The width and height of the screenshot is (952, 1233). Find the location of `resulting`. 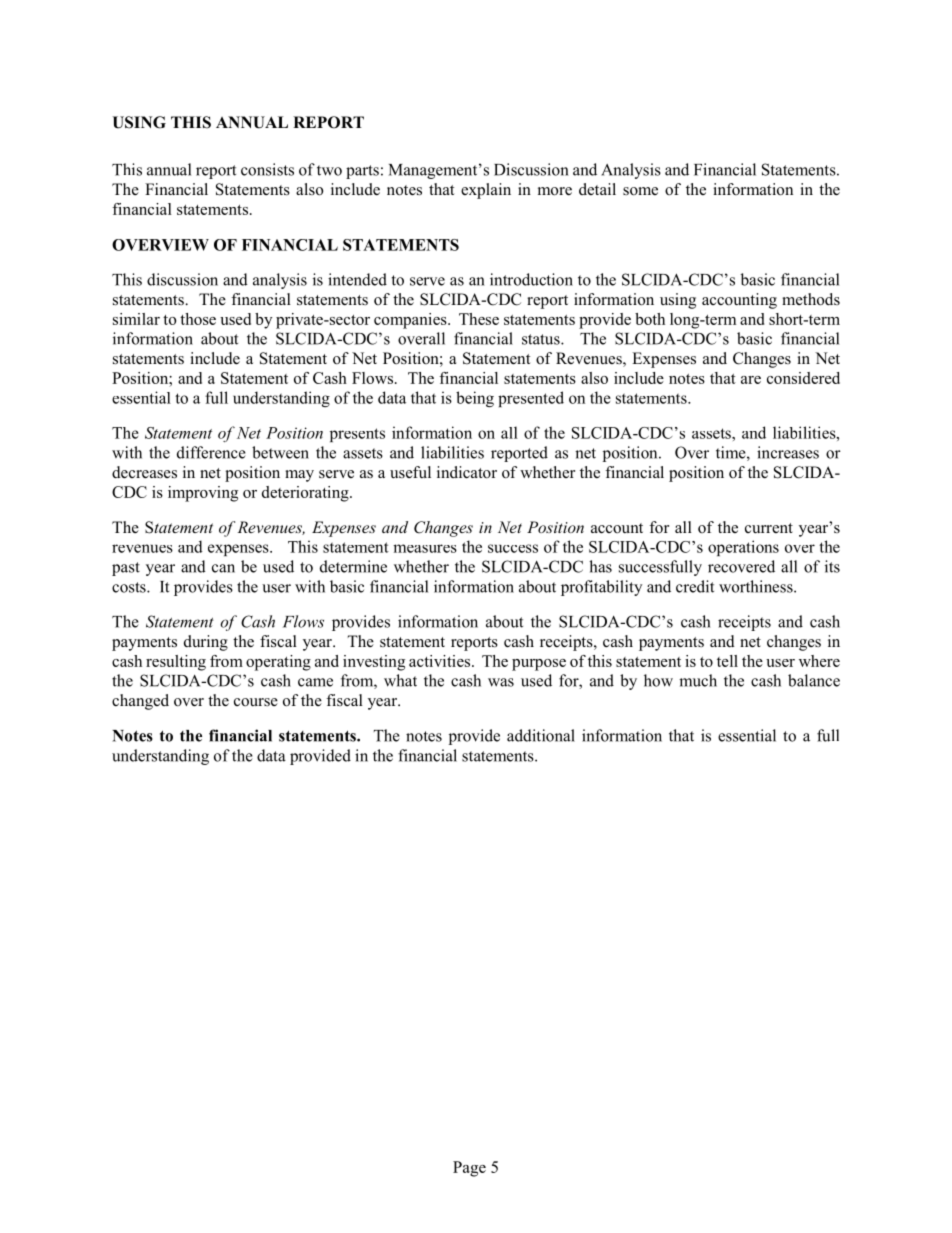

resulting is located at coordinates (176, 663).
